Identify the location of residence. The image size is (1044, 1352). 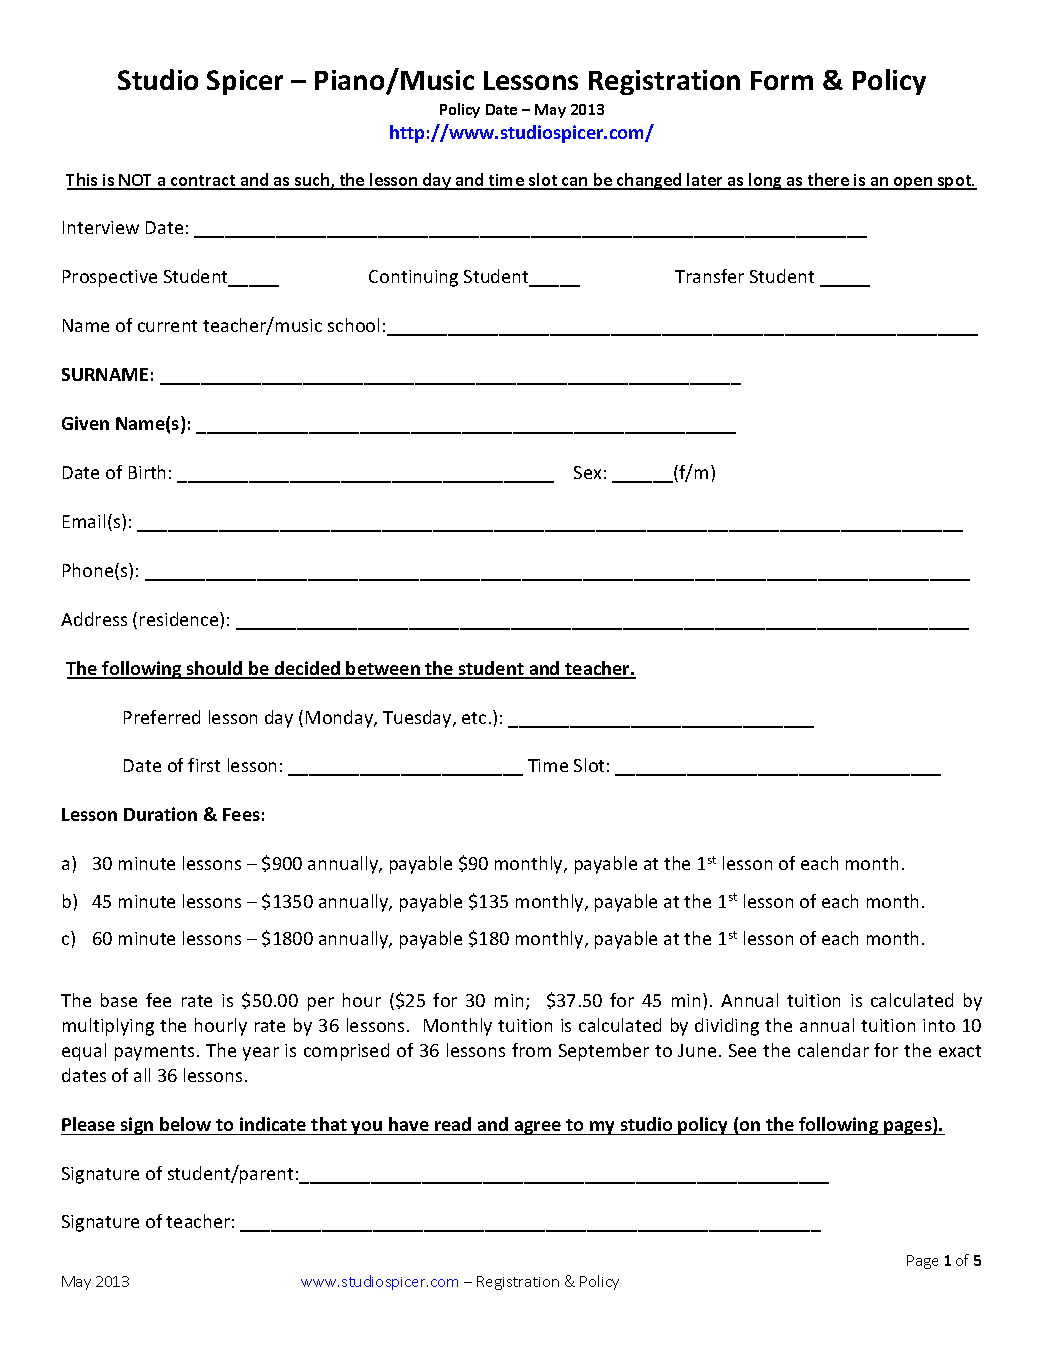
(180, 619).
